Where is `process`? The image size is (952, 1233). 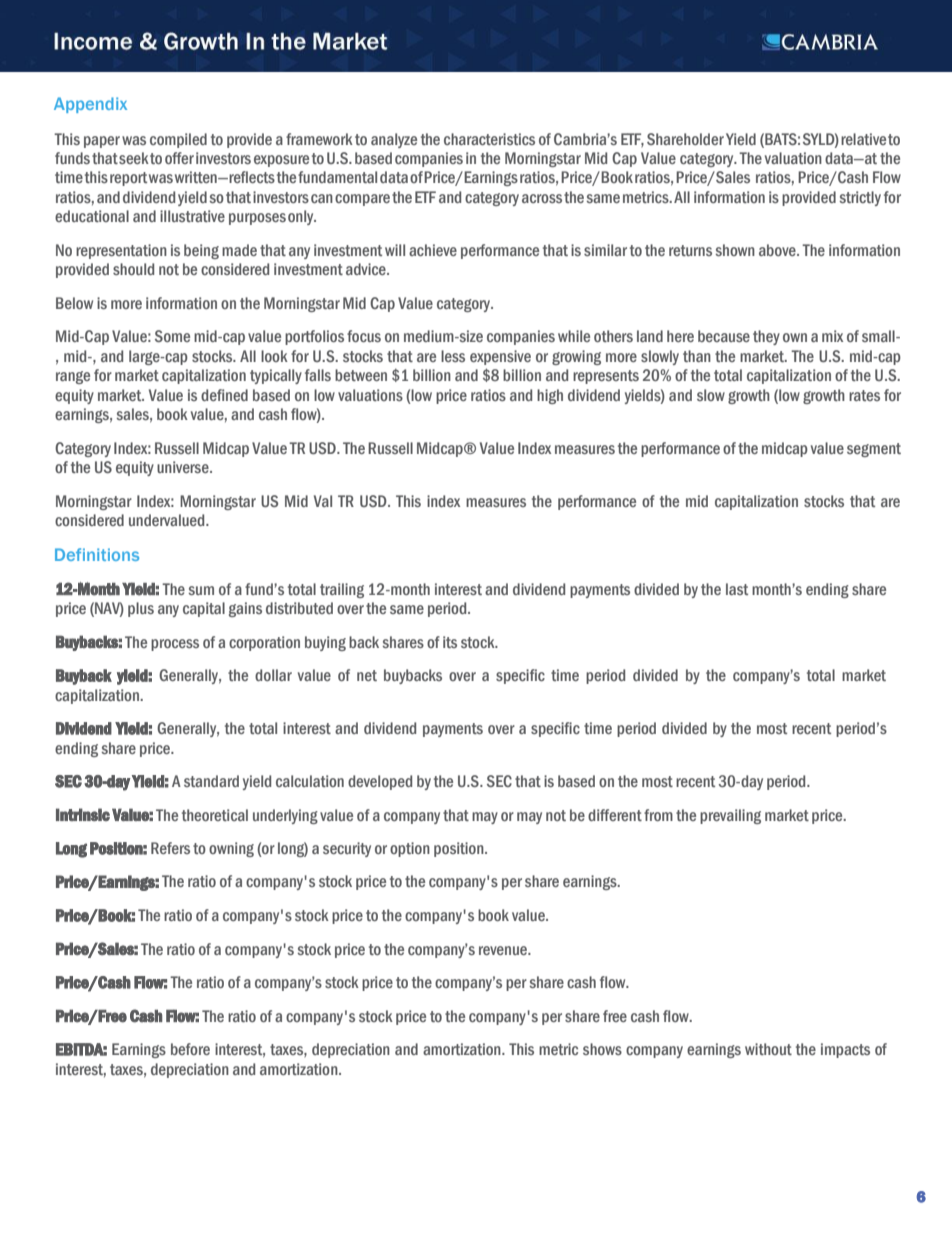 process is located at coordinates (175, 645).
